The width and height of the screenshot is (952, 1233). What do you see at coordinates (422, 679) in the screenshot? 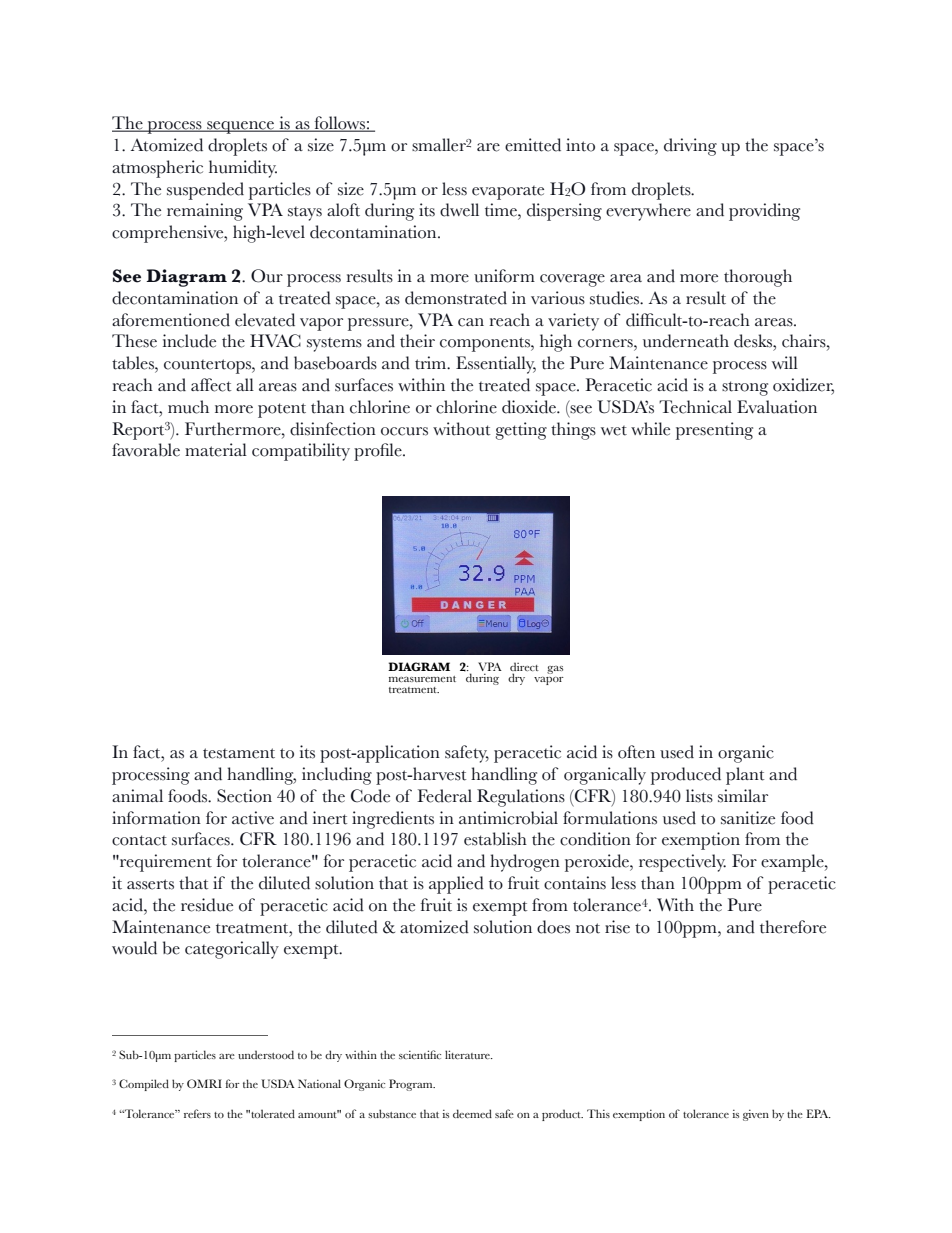
I see `measurement` at bounding box center [422, 679].
